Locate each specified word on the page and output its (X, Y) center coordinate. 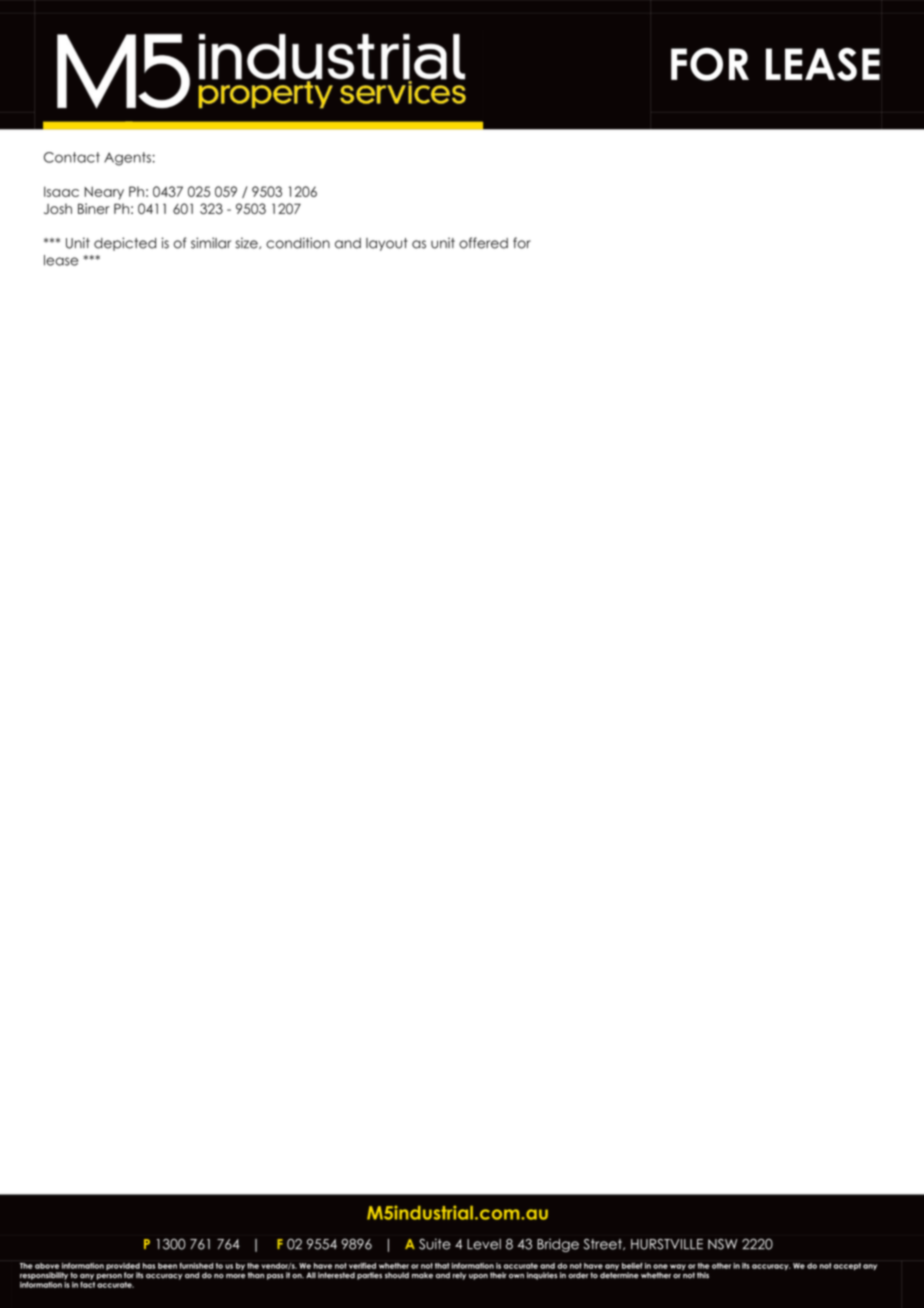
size (247, 243)
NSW (722, 1244)
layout (387, 244)
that (442, 1266)
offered (483, 243)
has (149, 1266)
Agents (127, 159)
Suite (435, 1244)
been (167, 1266)
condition (298, 243)
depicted (125, 244)
